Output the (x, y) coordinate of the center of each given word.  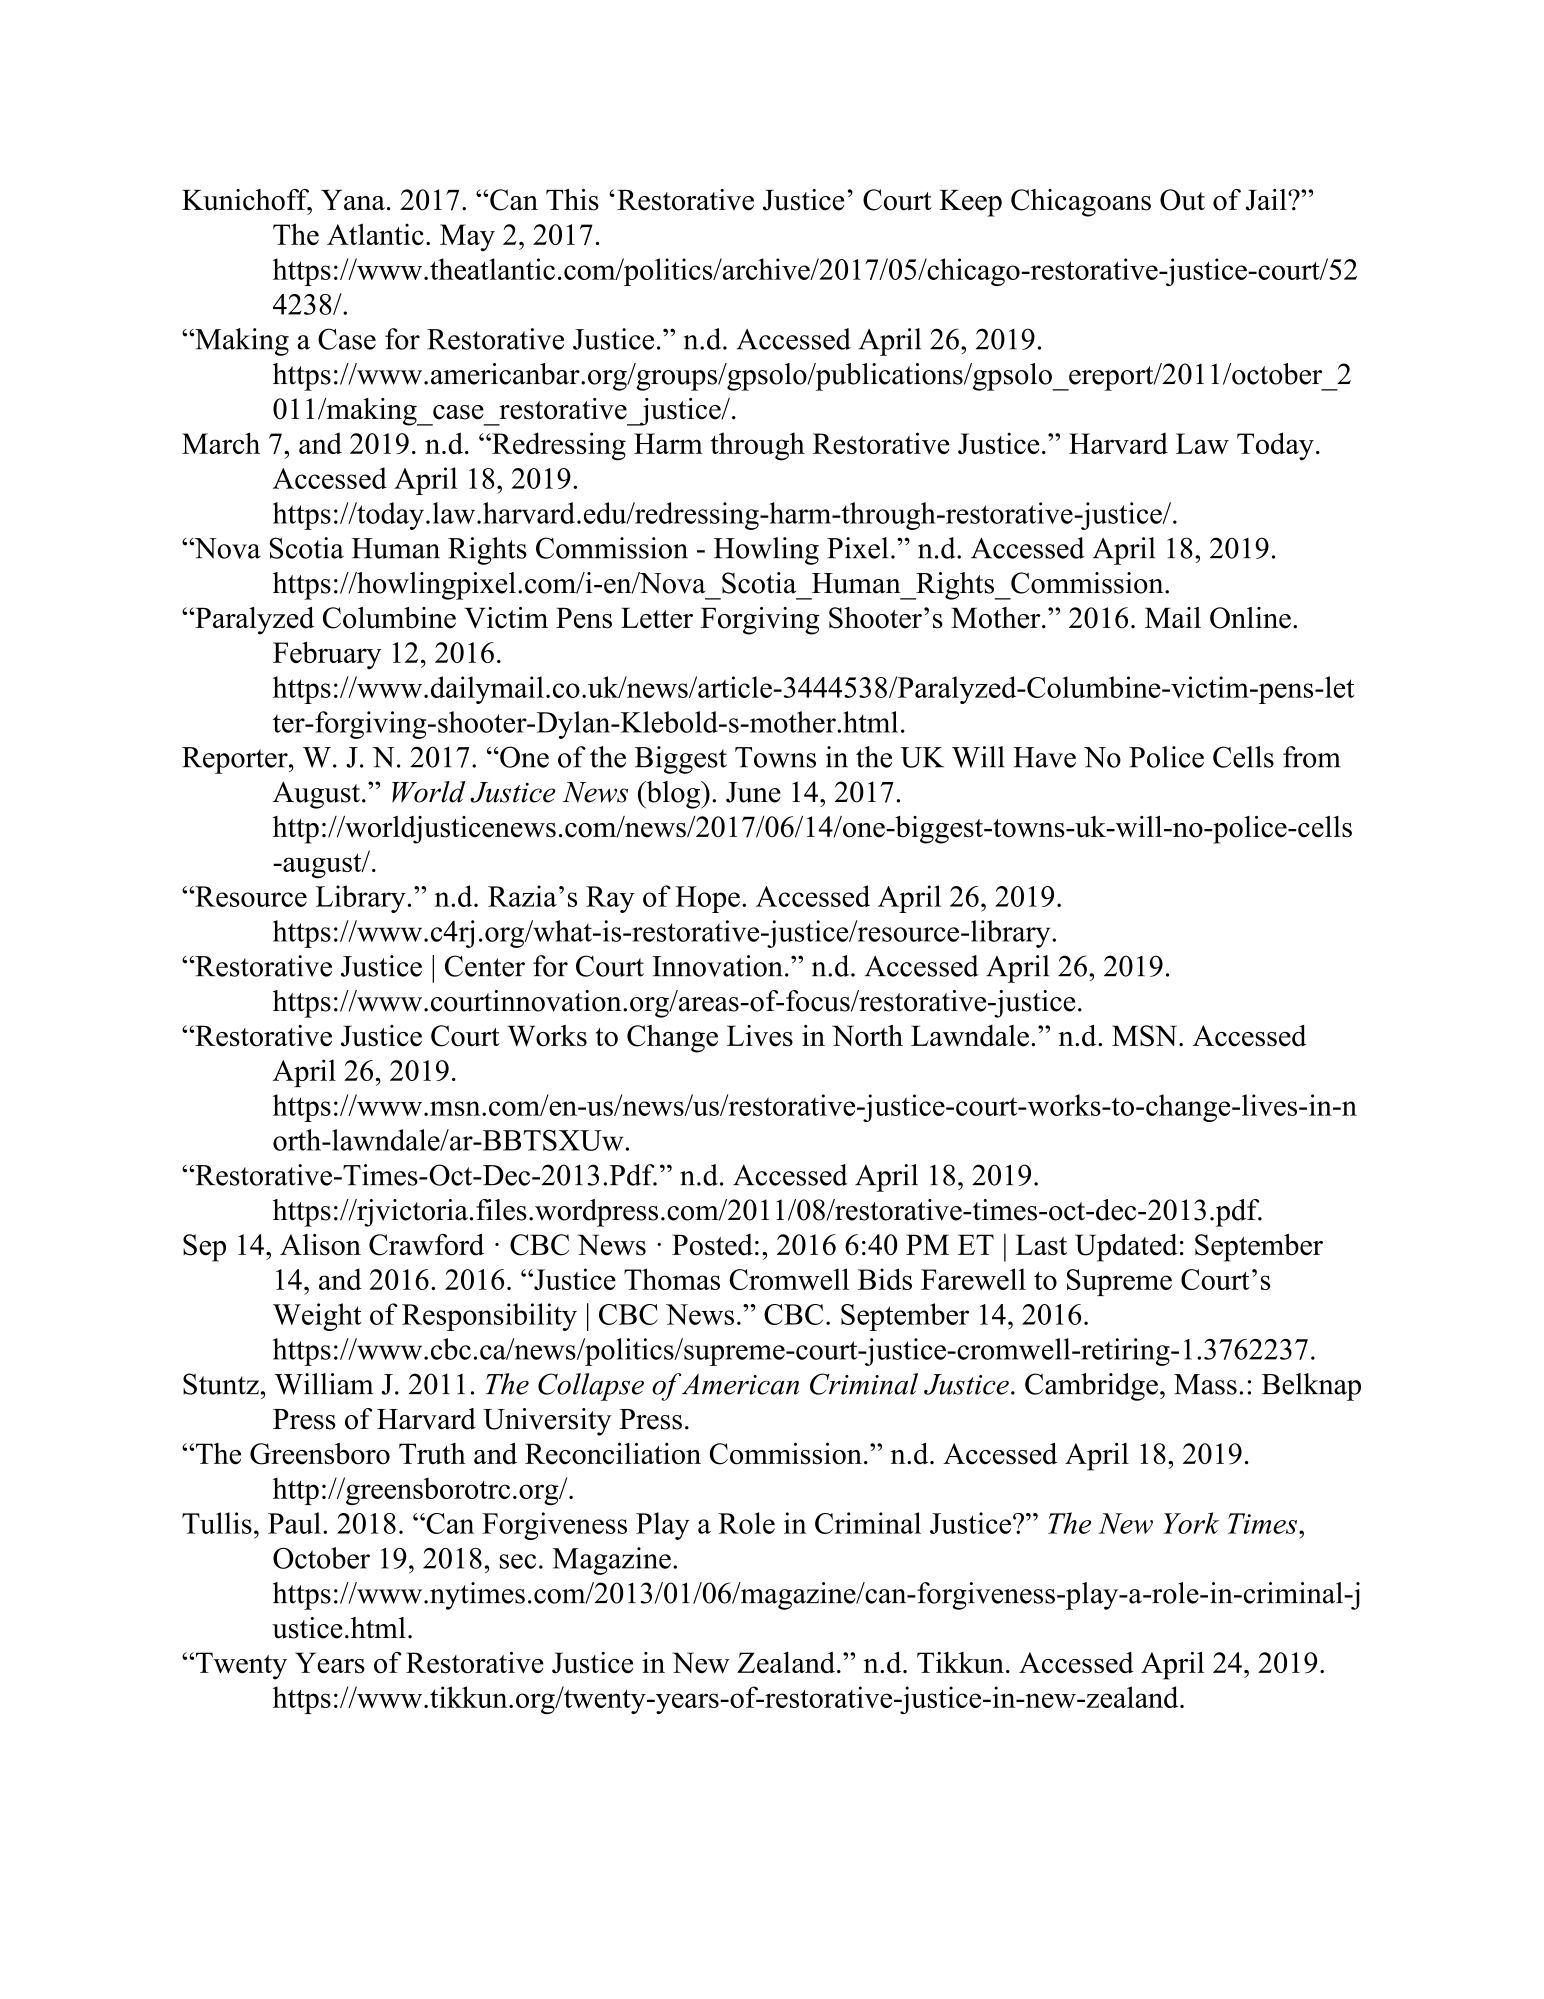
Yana (353, 200)
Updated (1126, 1248)
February (327, 655)
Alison (320, 1245)
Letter (657, 618)
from (1312, 757)
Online (1250, 618)
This (572, 200)
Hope (707, 899)
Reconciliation (613, 1453)
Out (1182, 200)
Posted (712, 1245)
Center (485, 966)
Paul (294, 1523)
